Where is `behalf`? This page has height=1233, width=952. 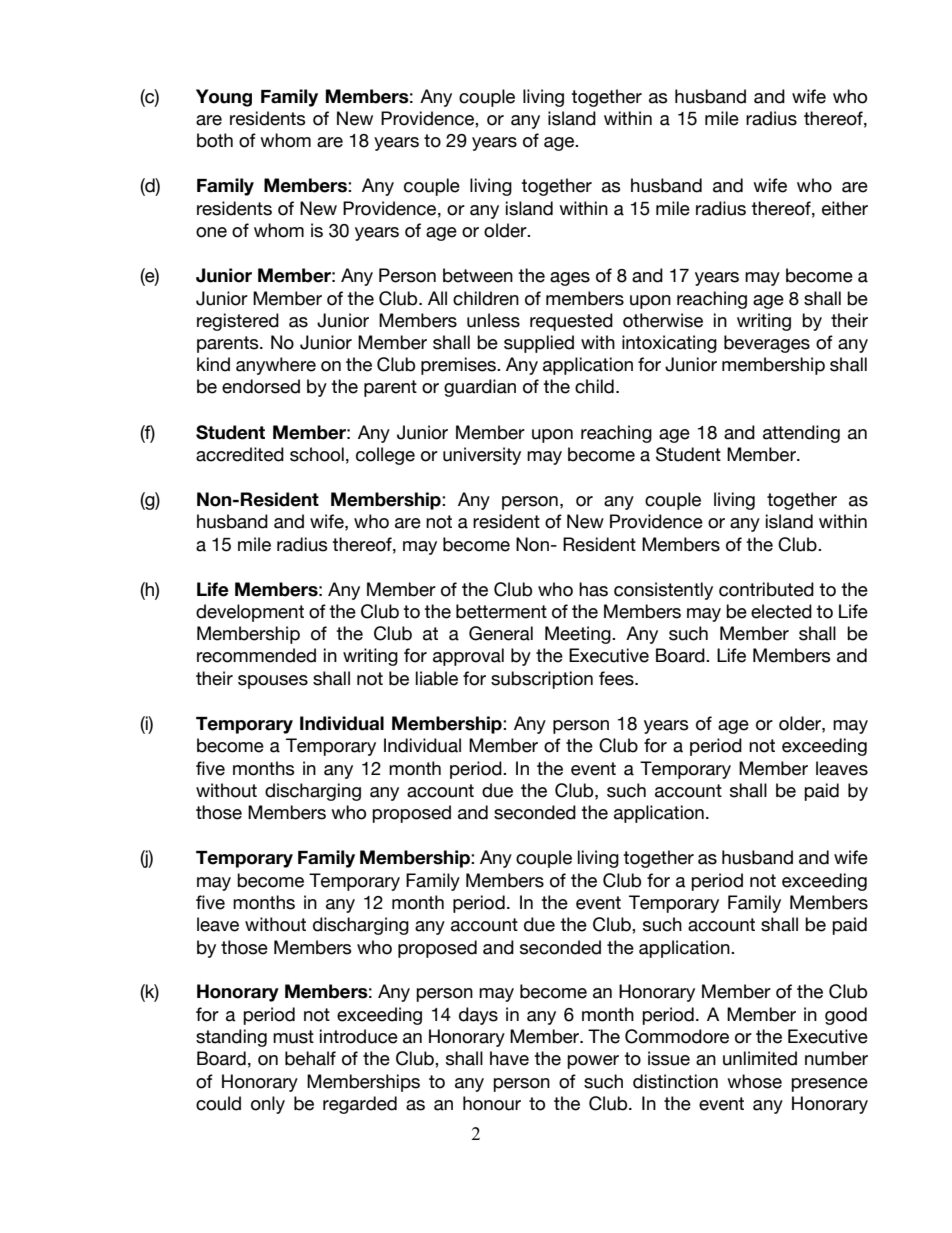
behalf is located at coordinates (310, 1058).
